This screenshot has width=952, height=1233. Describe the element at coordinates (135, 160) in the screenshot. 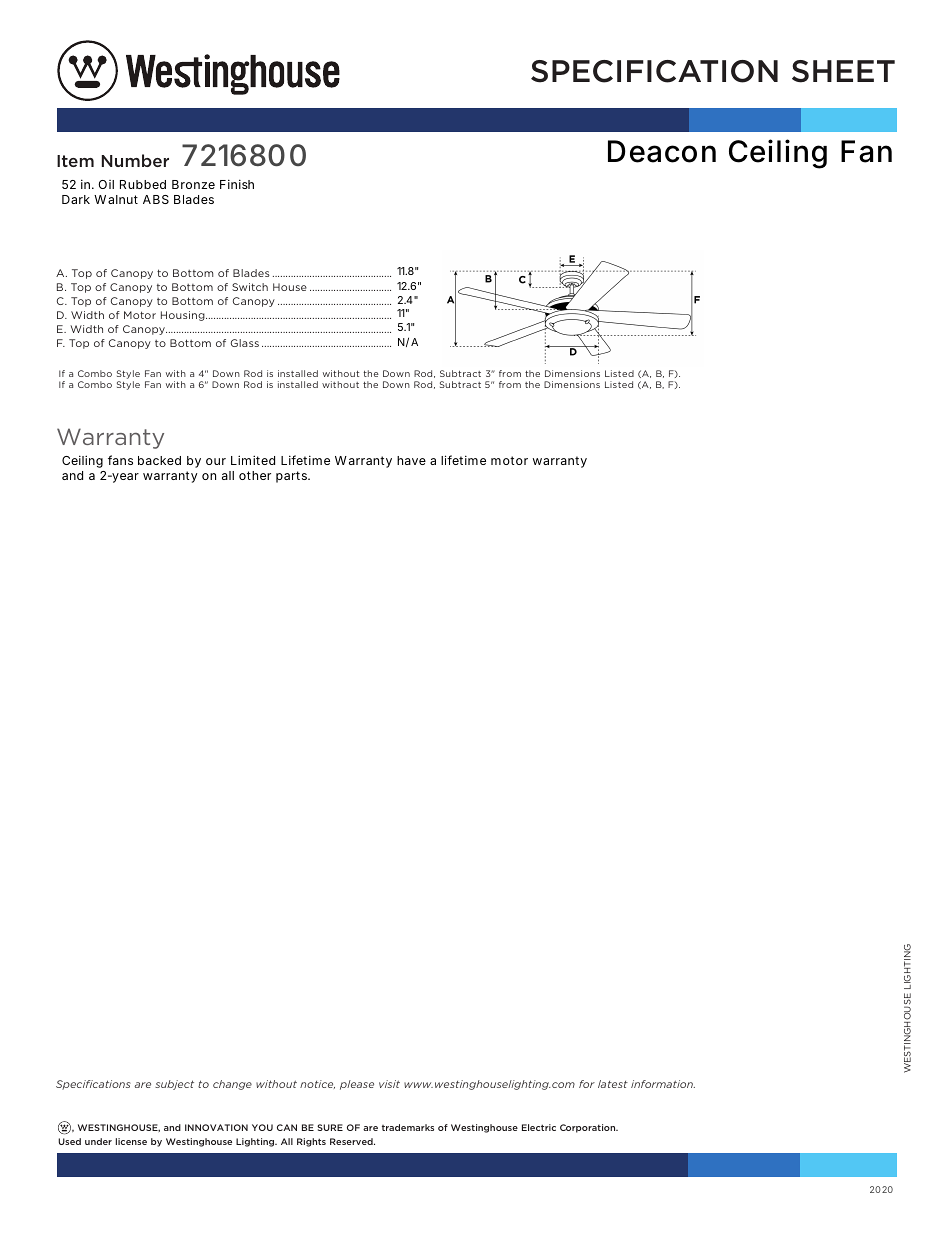

I see `Number` at that location.
